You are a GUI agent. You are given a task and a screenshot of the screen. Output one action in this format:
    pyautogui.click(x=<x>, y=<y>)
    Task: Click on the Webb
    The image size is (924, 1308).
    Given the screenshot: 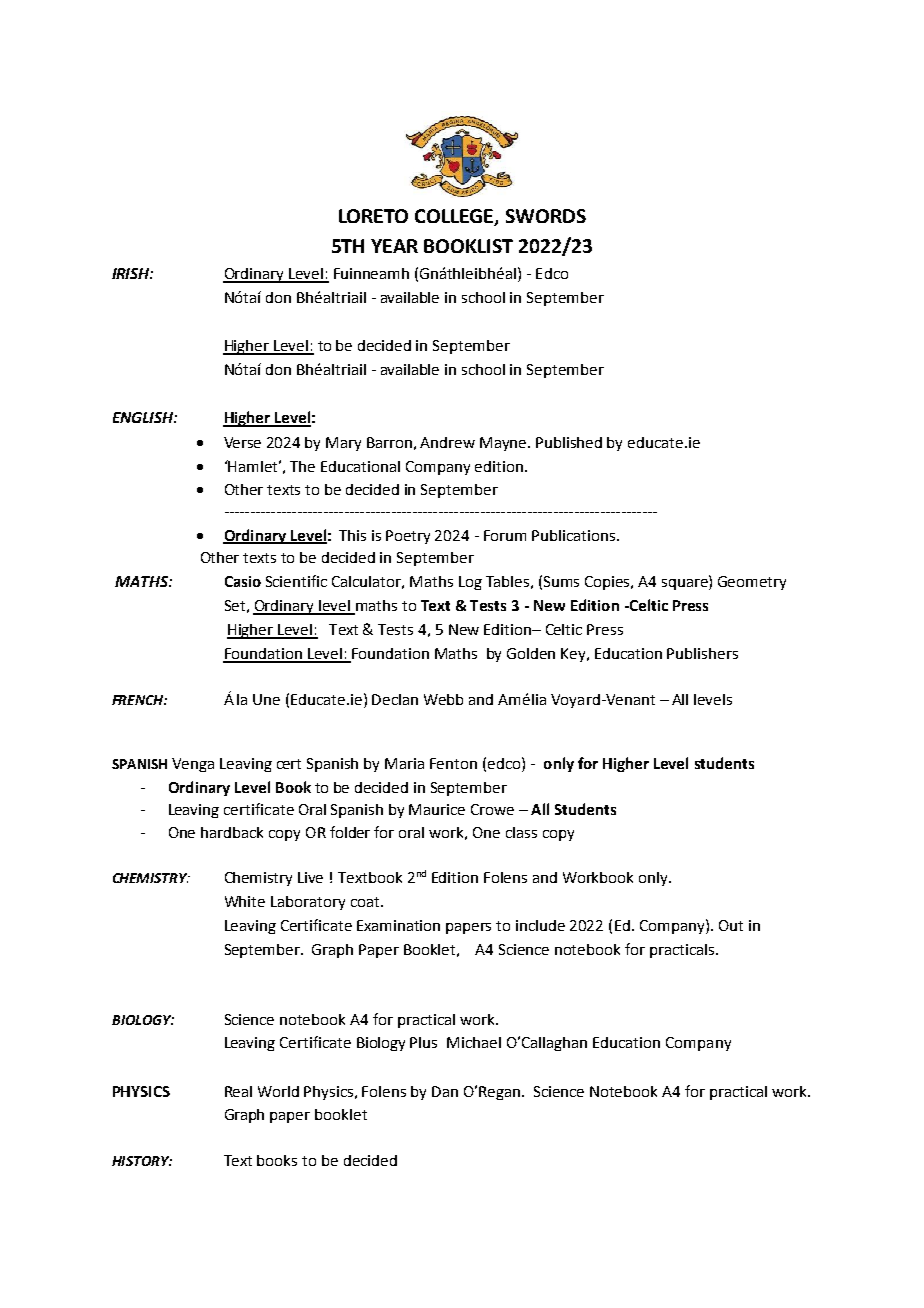 What is the action you would take?
    pyautogui.click(x=443, y=699)
